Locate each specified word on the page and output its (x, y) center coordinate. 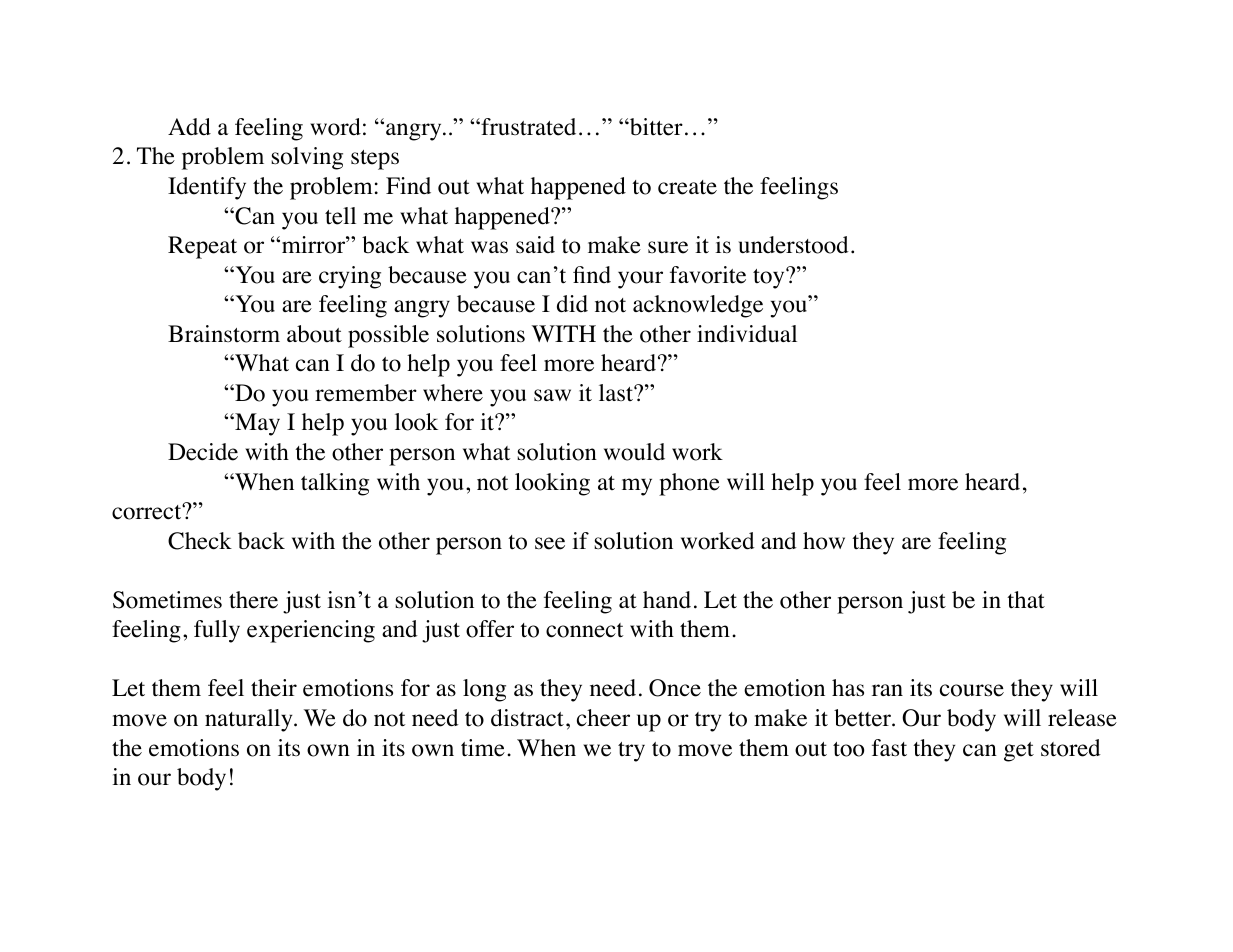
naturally (250, 720)
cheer (603, 718)
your (640, 280)
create (687, 187)
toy (770, 278)
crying (350, 277)
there (253, 600)
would (634, 452)
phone (689, 484)
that (1026, 600)
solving (307, 158)
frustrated (527, 127)
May (256, 424)
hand (667, 599)
